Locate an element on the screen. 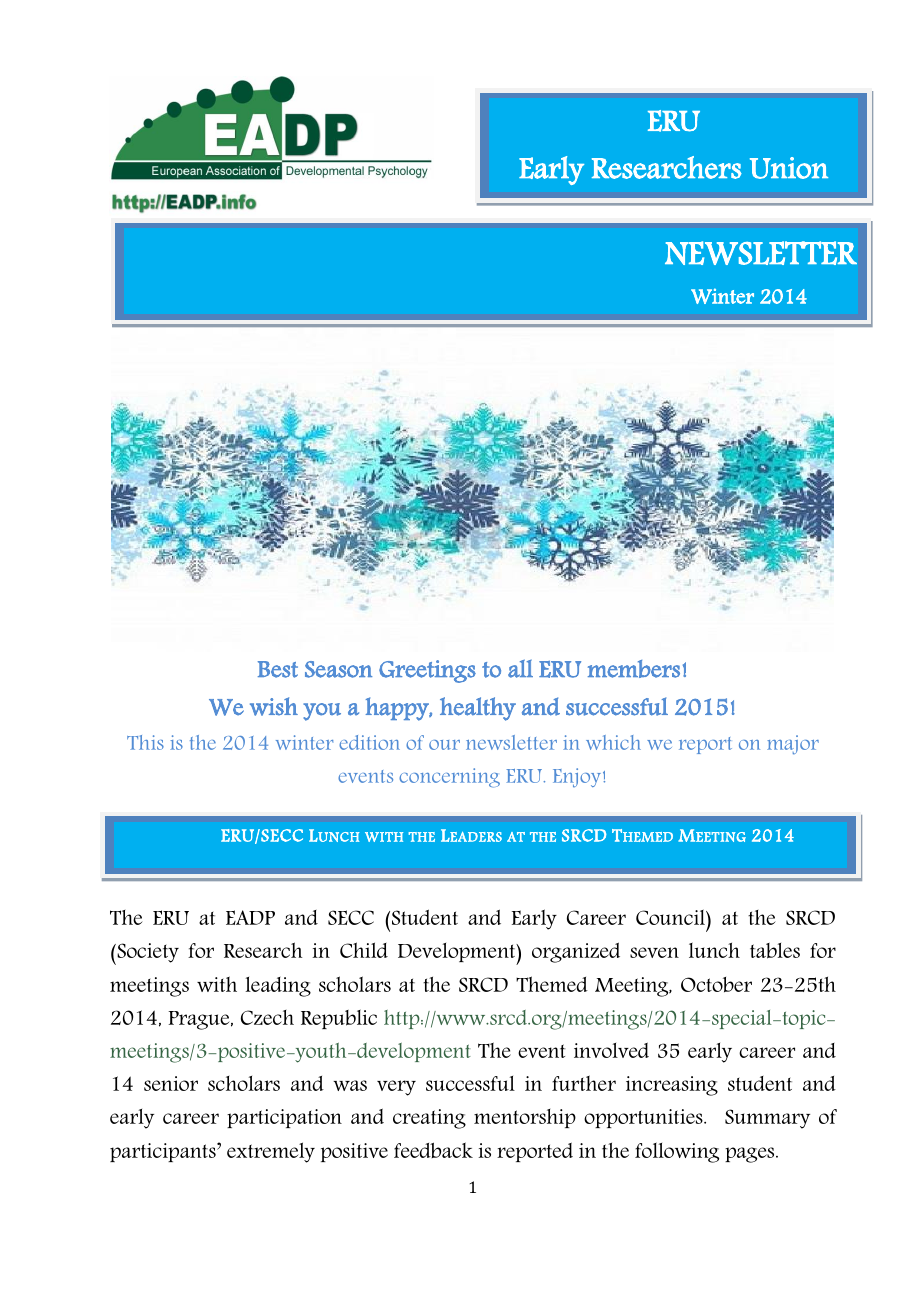 Image resolution: width=924 pixels, height=1308 pixels. extremely is located at coordinates (271, 1152).
